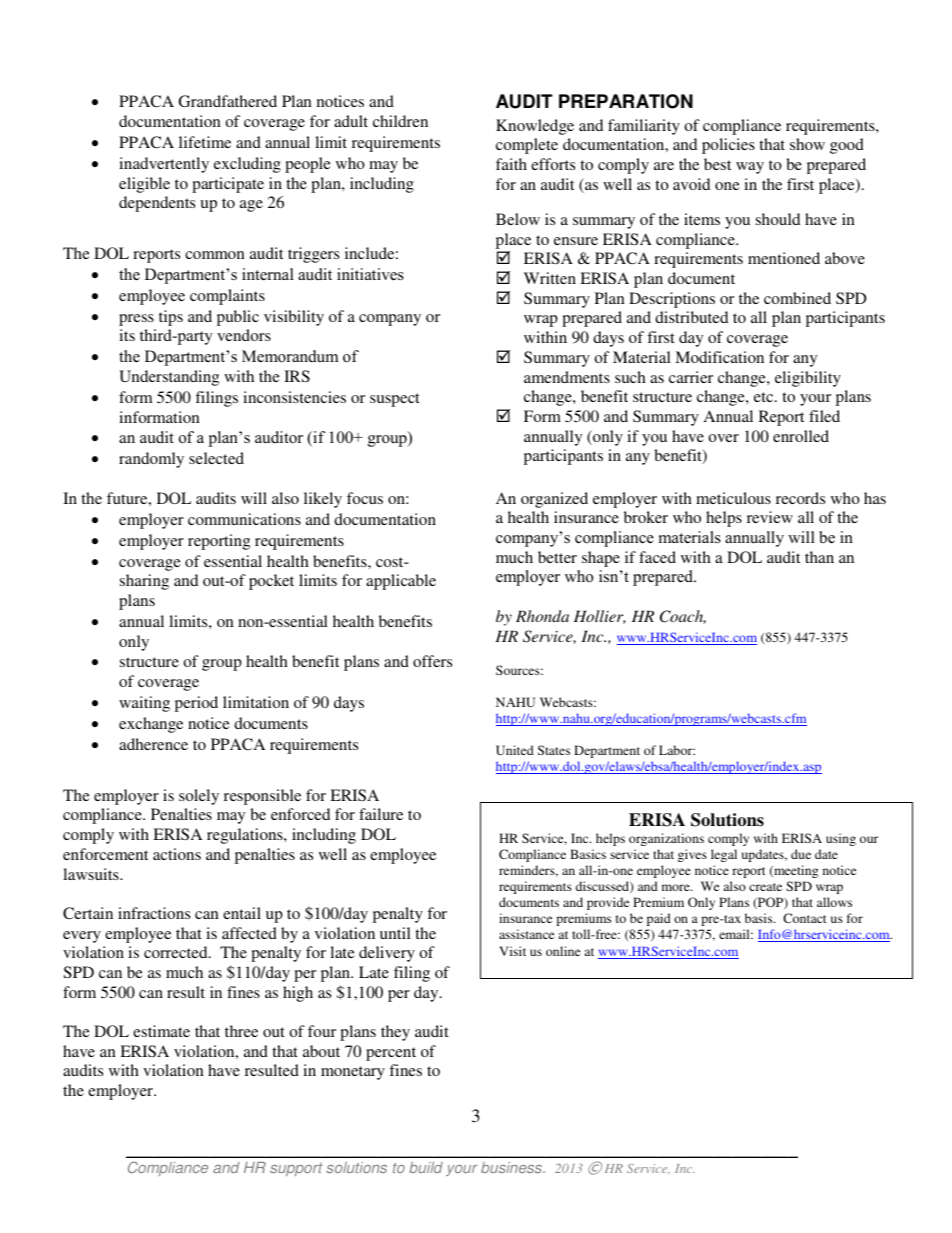  What do you see at coordinates (527, 146) in the screenshot?
I see `complete` at bounding box center [527, 146].
